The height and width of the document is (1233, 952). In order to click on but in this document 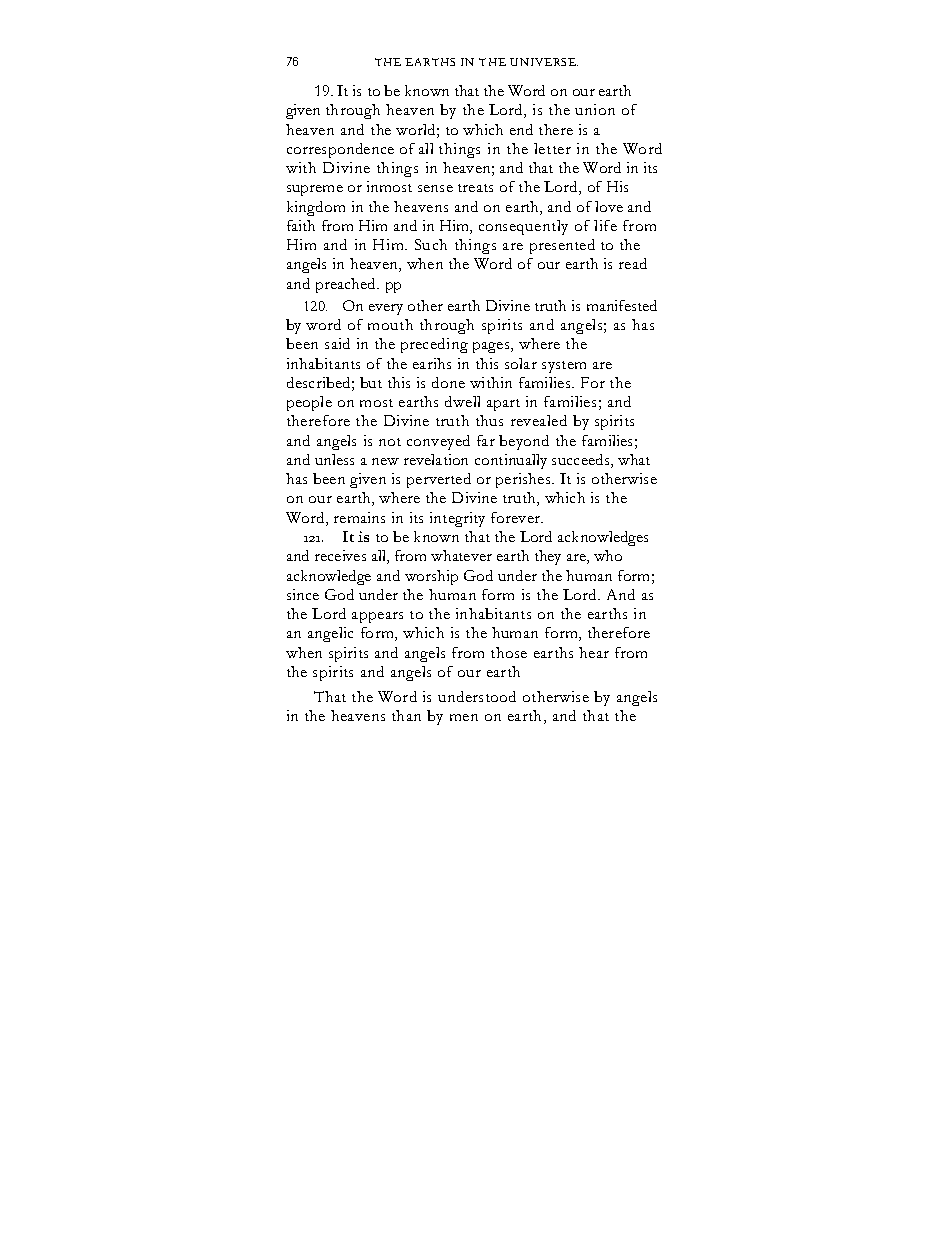, I will do `click(371, 382)`.
